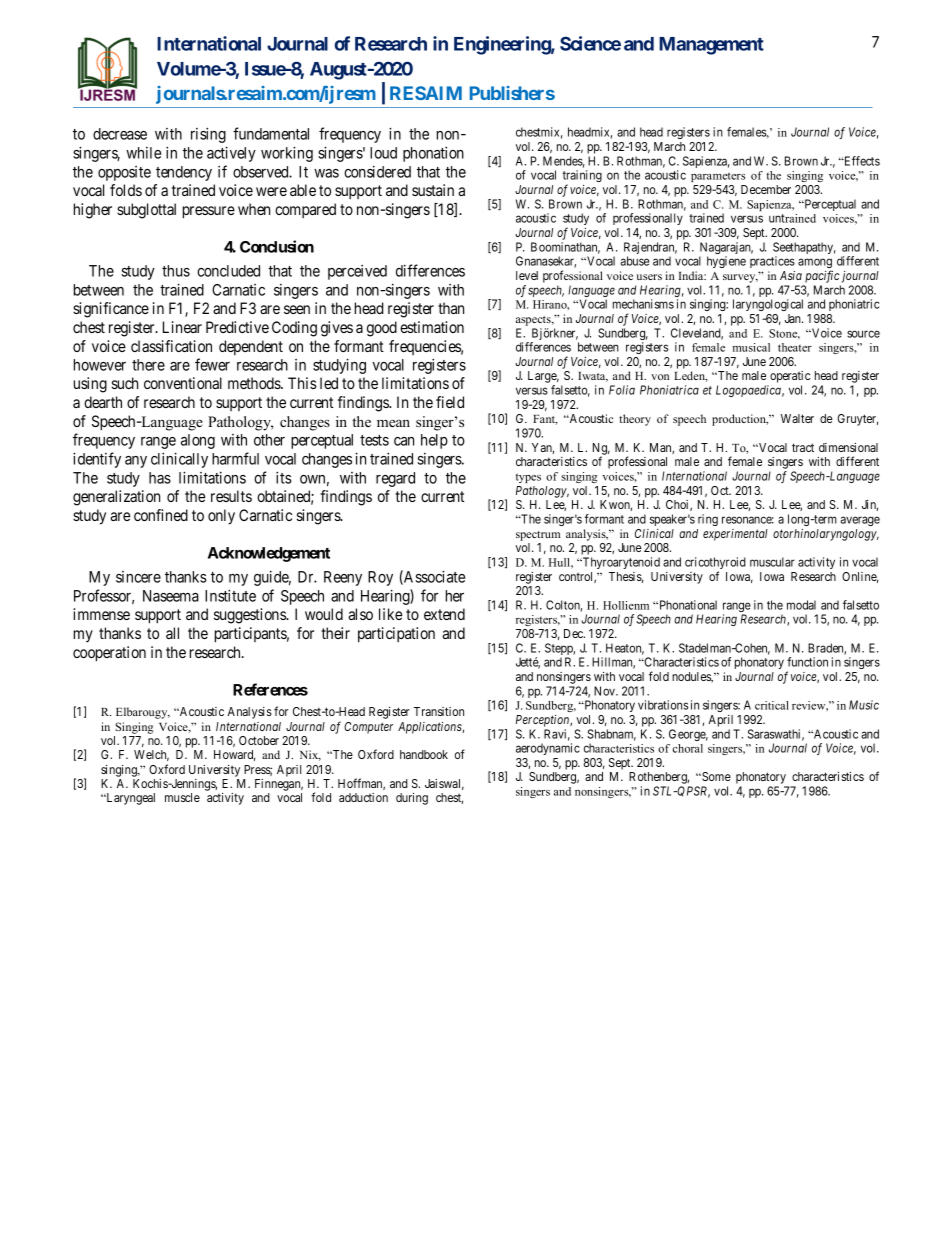 The image size is (952, 1233). Describe the element at coordinates (183, 383) in the page. I see `conventional` at that location.
